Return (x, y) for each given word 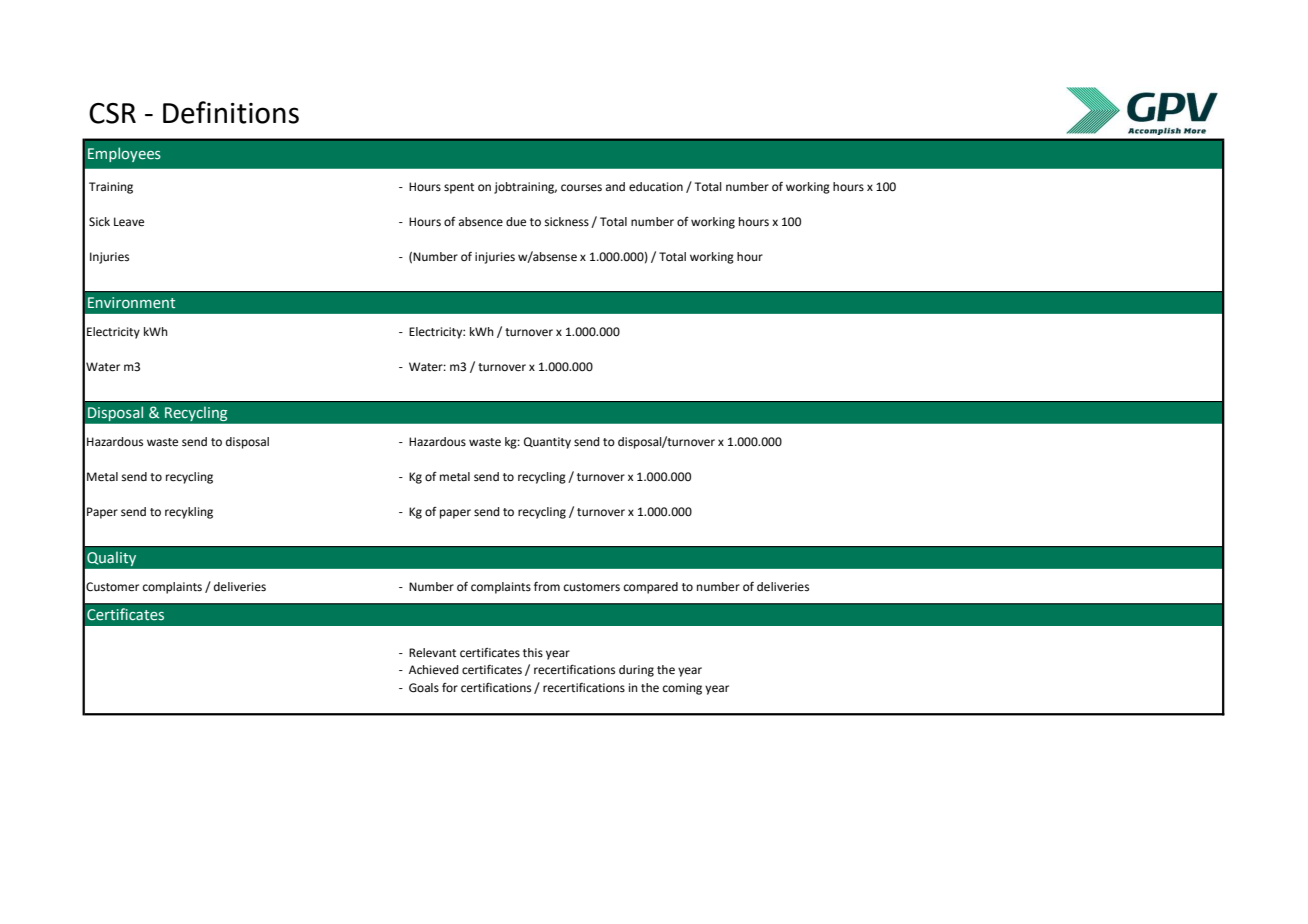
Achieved (433, 669)
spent (459, 188)
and (615, 186)
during (636, 671)
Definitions (231, 112)
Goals (424, 688)
